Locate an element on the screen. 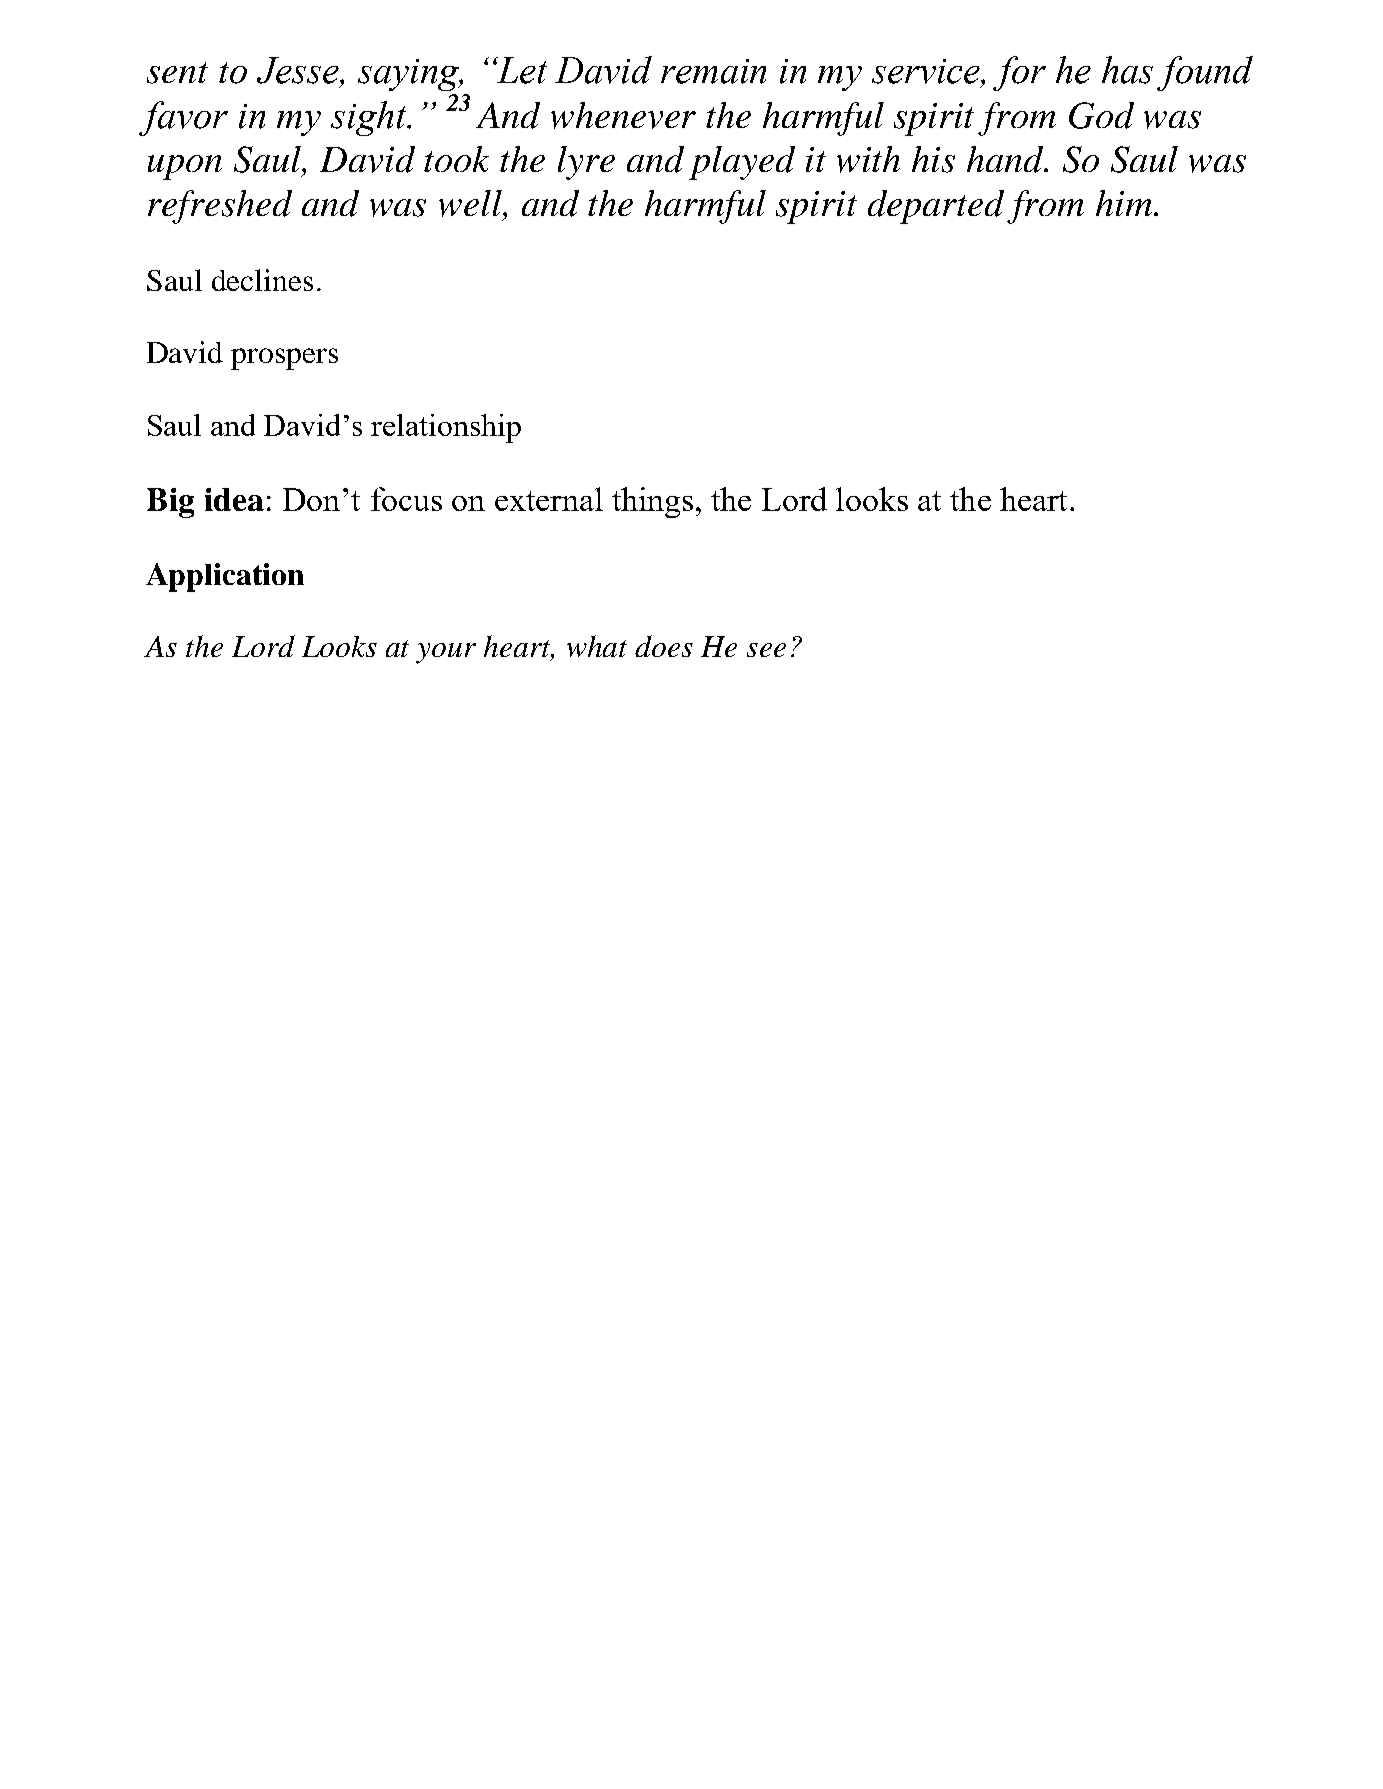 The image size is (1383, 1789). remain is located at coordinates (713, 71).
